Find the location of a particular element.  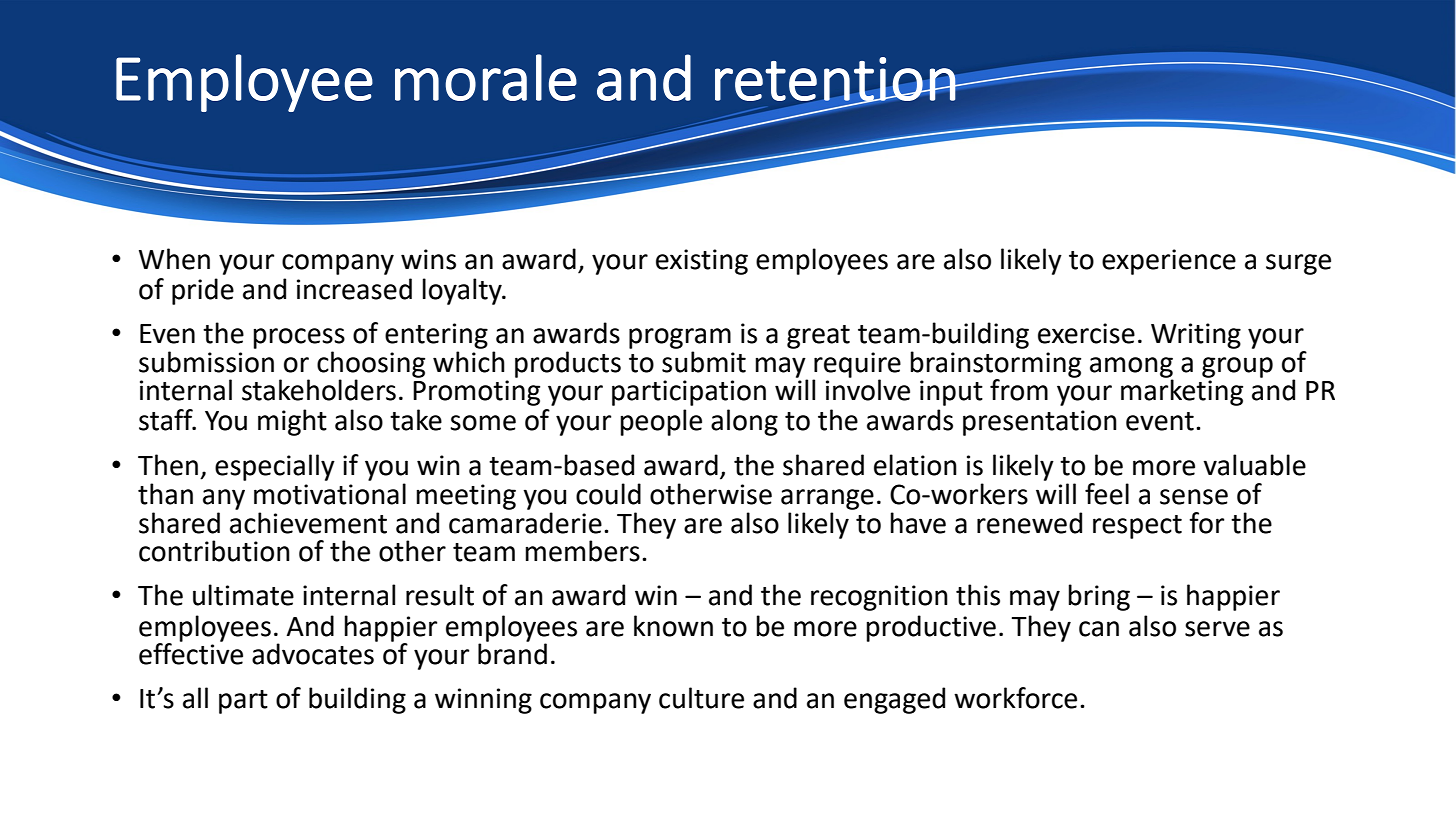

wins is located at coordinates (428, 259).
